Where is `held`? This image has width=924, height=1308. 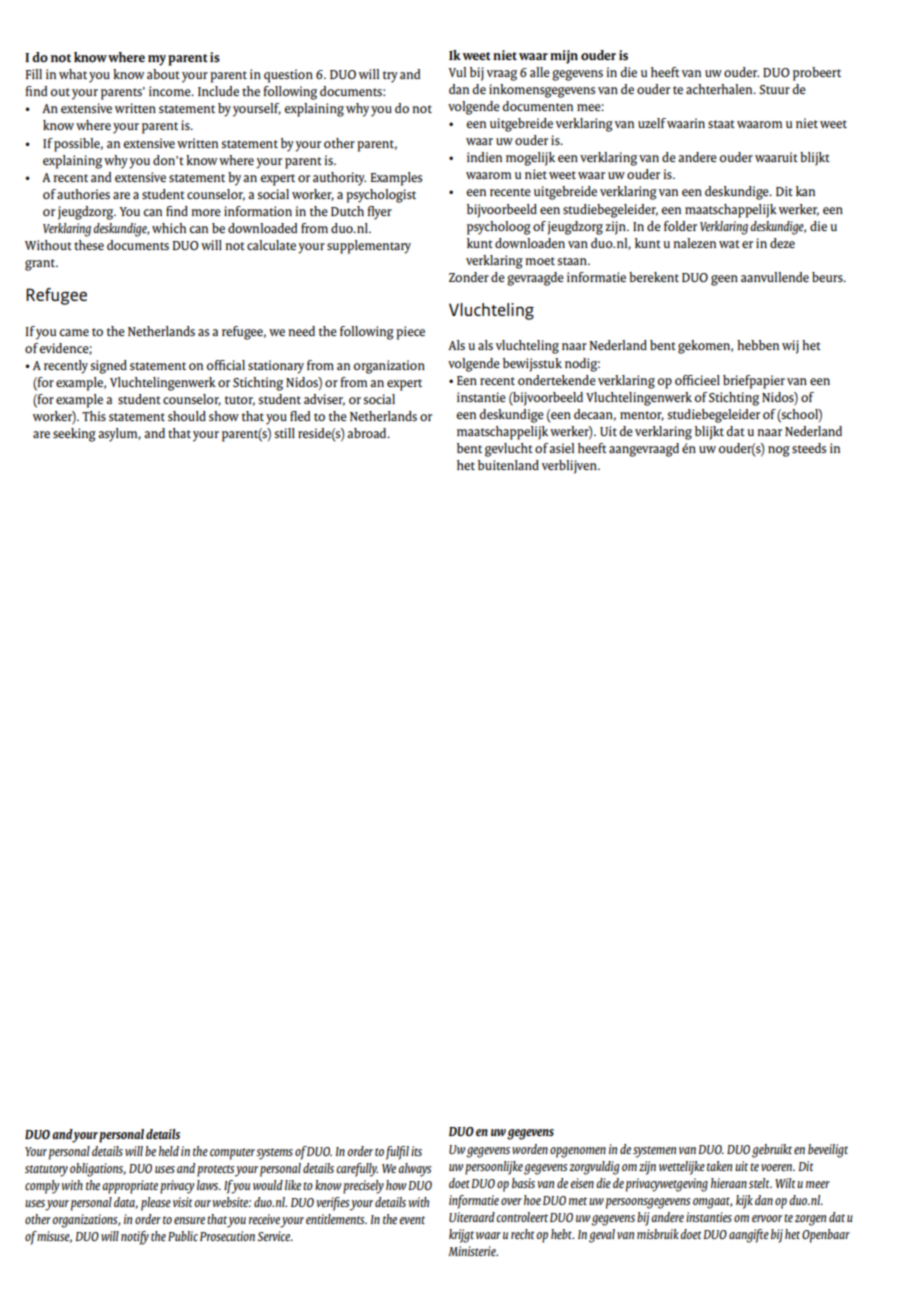
held is located at coordinates (169, 1151).
